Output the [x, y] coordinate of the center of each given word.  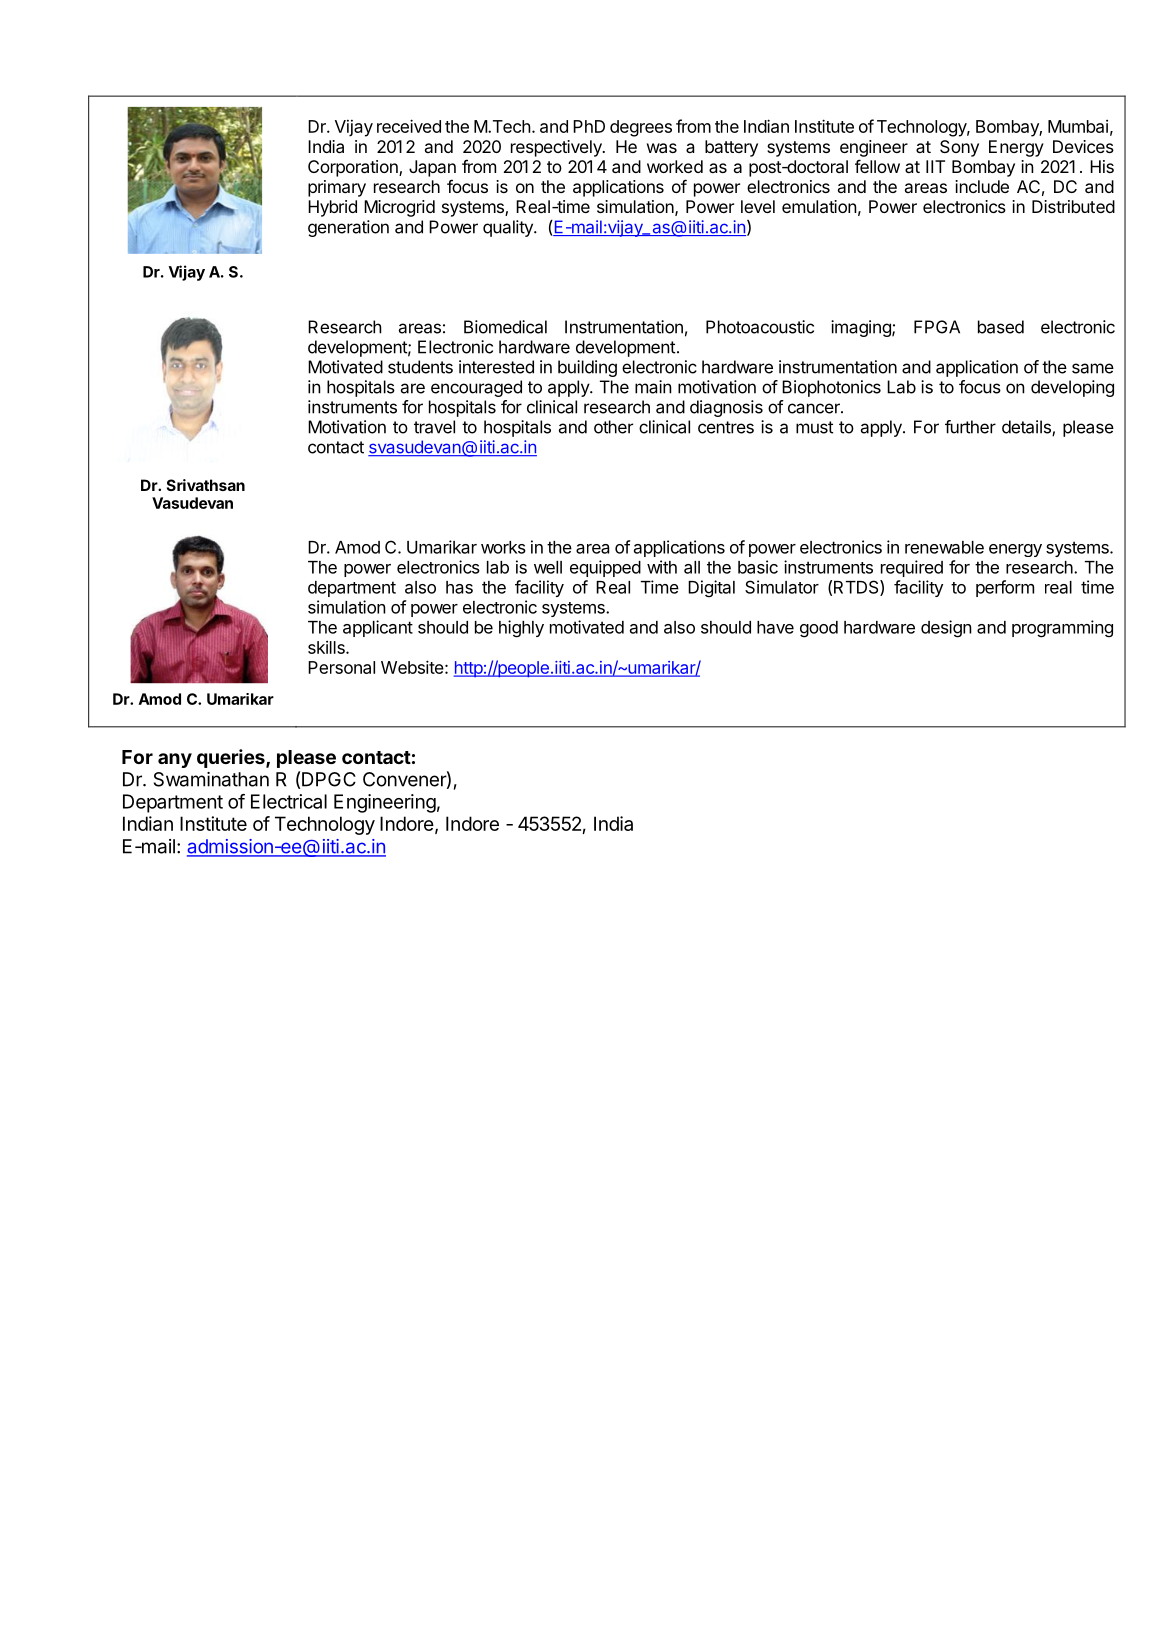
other [613, 427]
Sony [959, 148]
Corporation [354, 168]
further [970, 427]
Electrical [289, 801]
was [662, 148]
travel [434, 427]
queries [232, 758]
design [946, 629]
